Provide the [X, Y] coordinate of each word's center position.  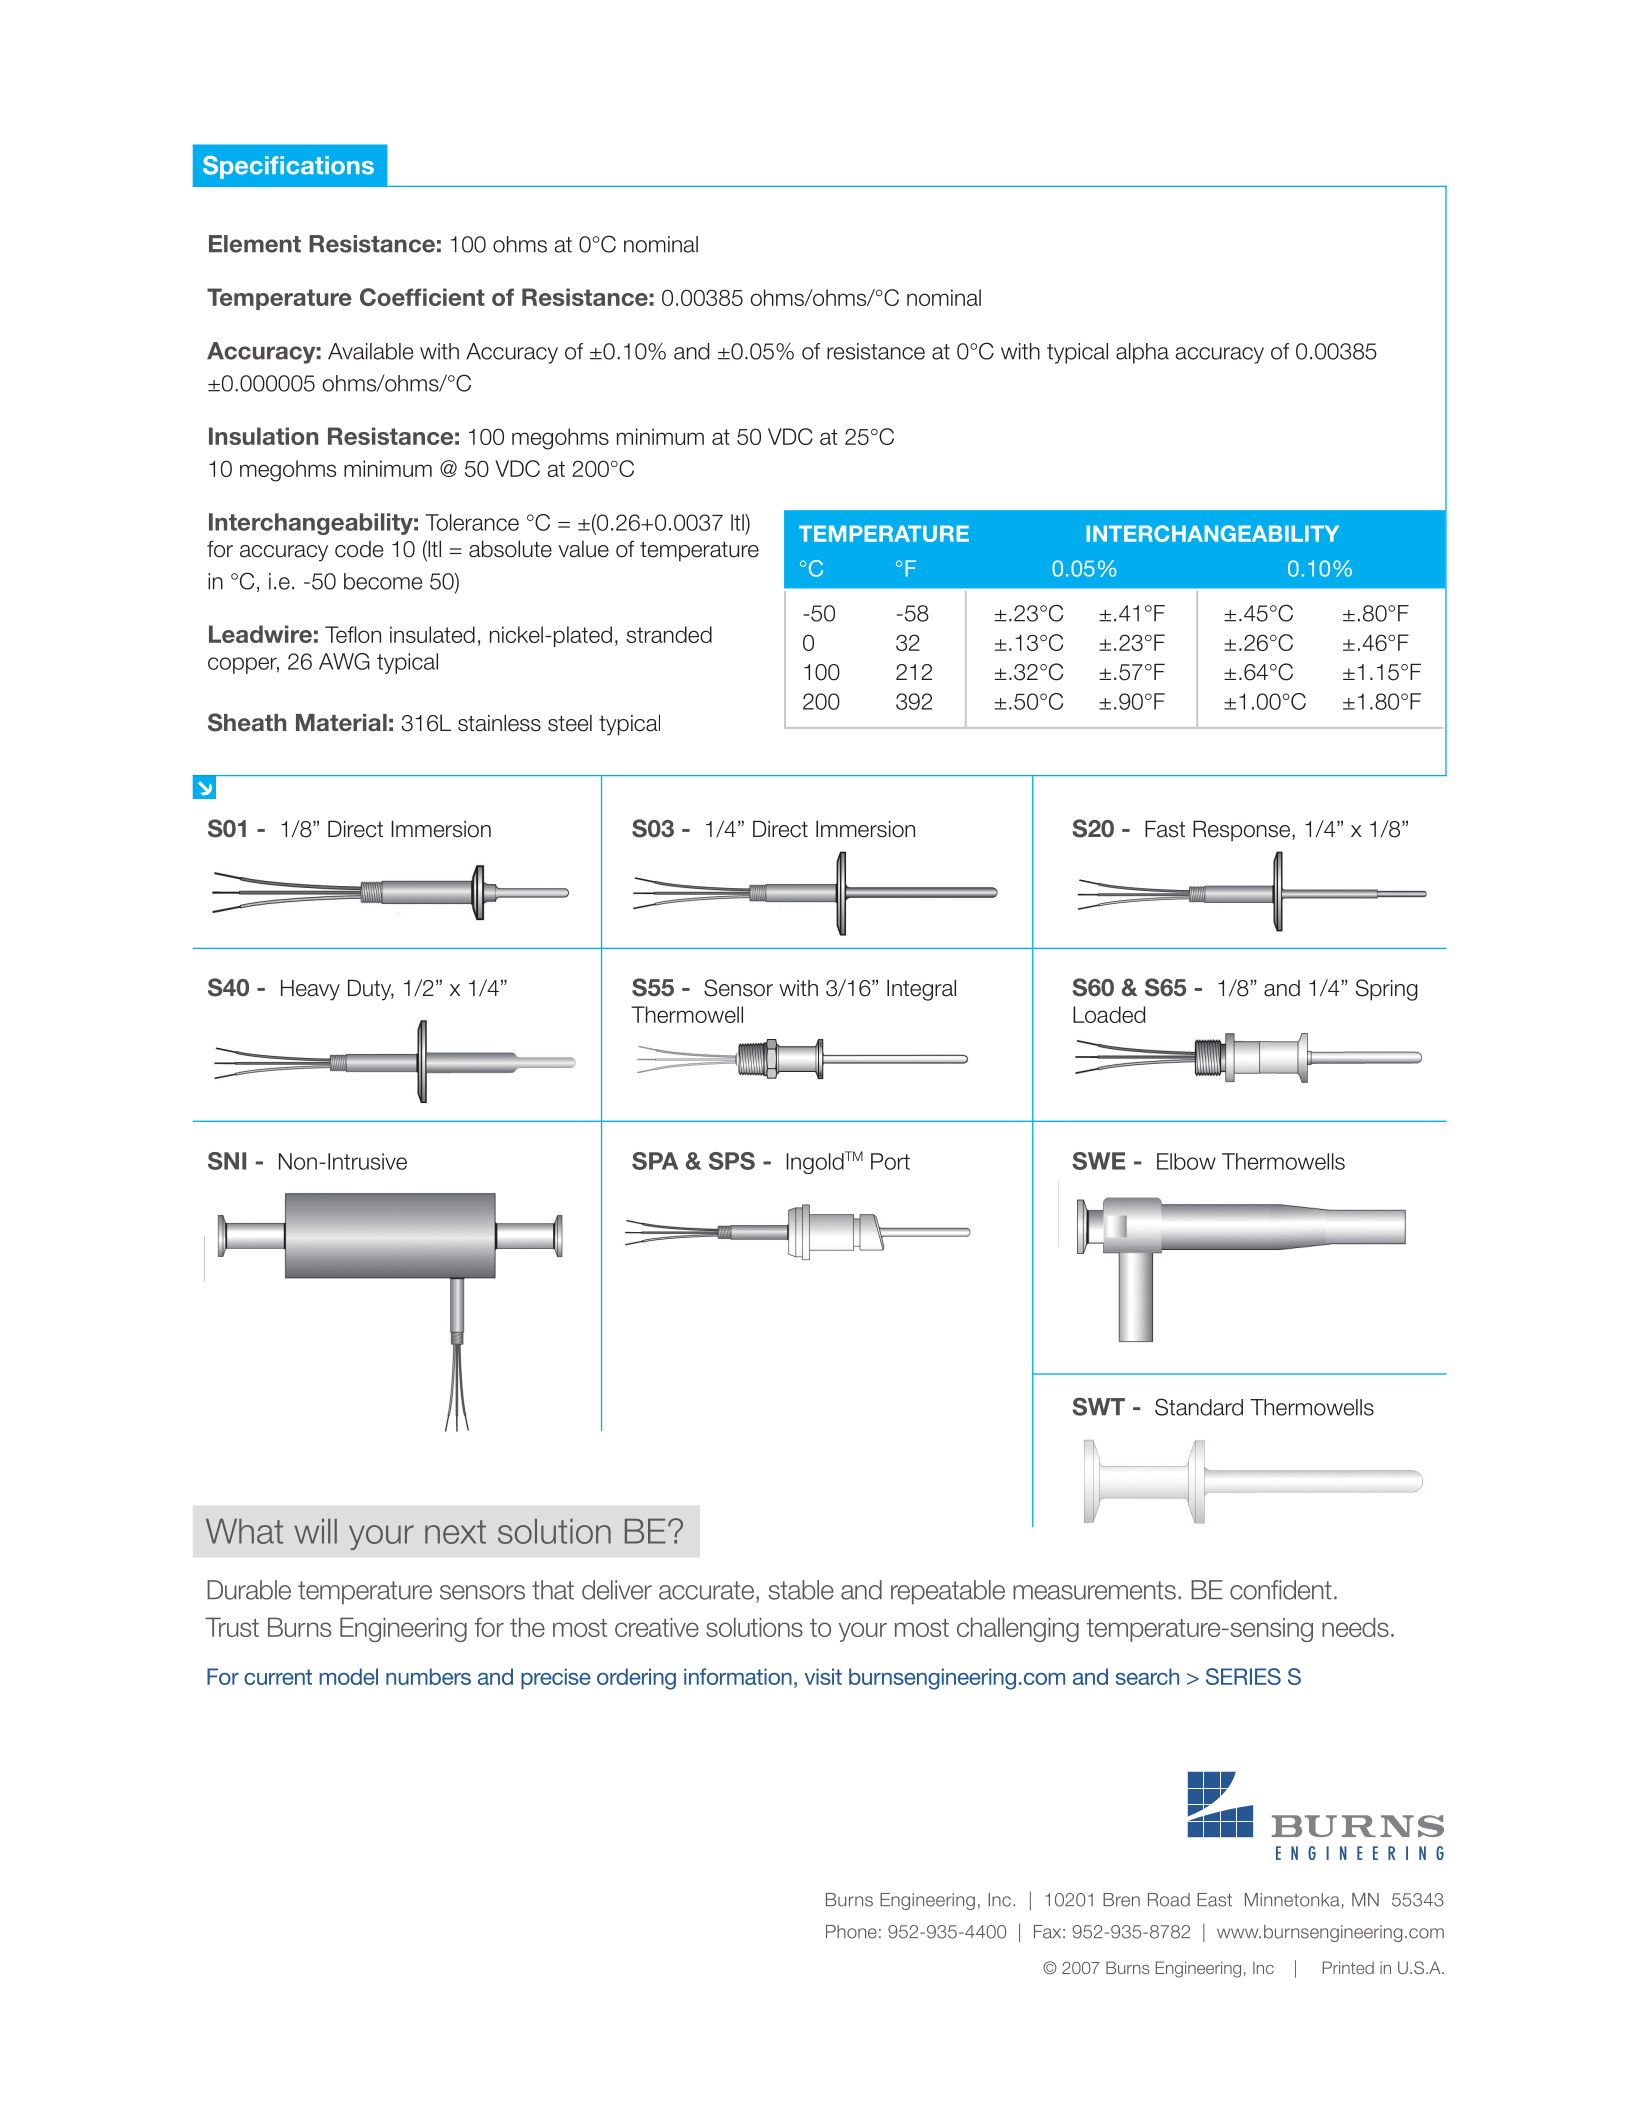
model [348, 1676]
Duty [371, 990]
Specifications [288, 167]
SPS [732, 1161]
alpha [1142, 353]
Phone [851, 1932]
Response [1243, 831]
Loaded [1109, 1014]
